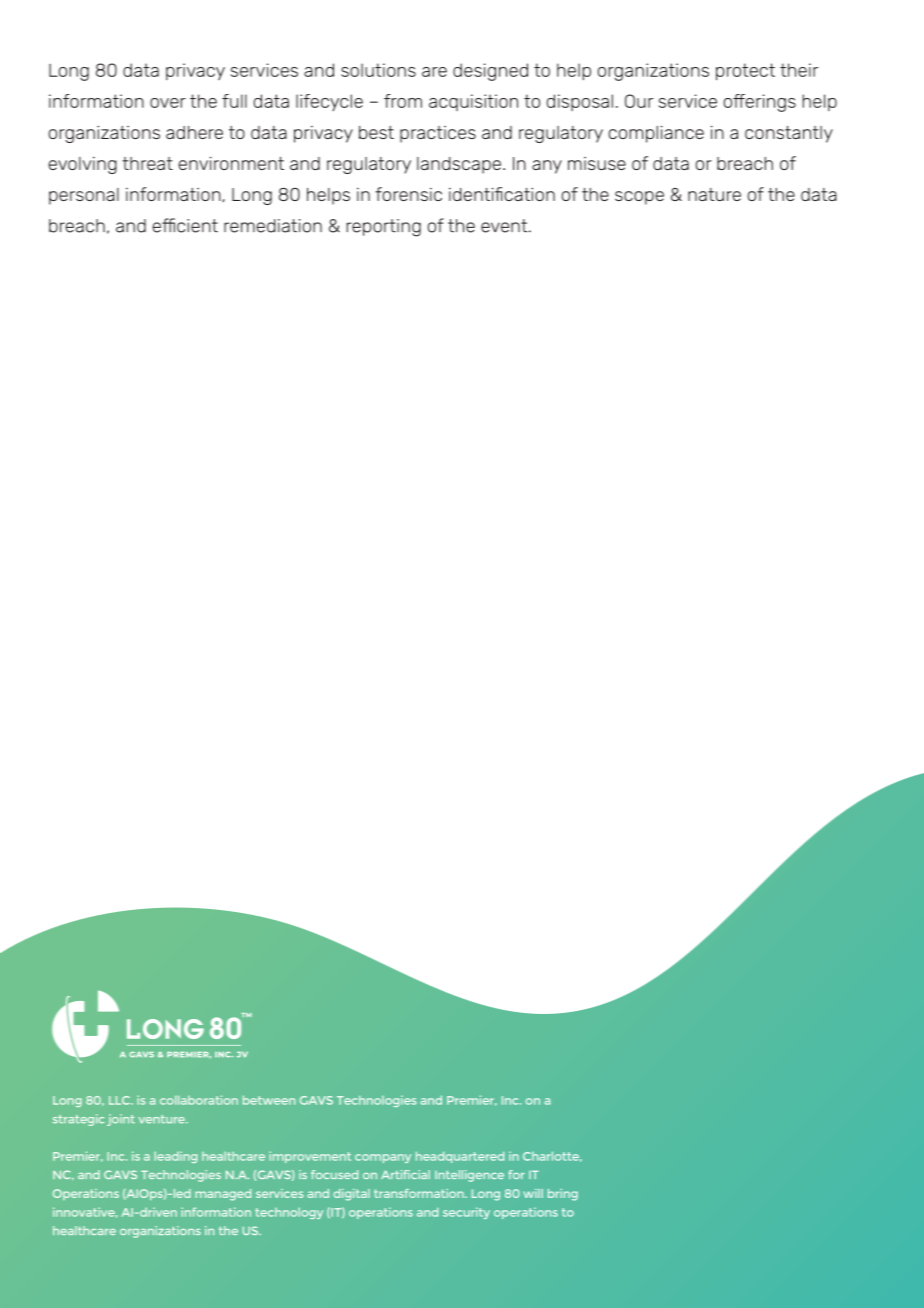 The width and height of the screenshot is (924, 1308). Describe the element at coordinates (168, 103) in the screenshot. I see `over` at that location.
